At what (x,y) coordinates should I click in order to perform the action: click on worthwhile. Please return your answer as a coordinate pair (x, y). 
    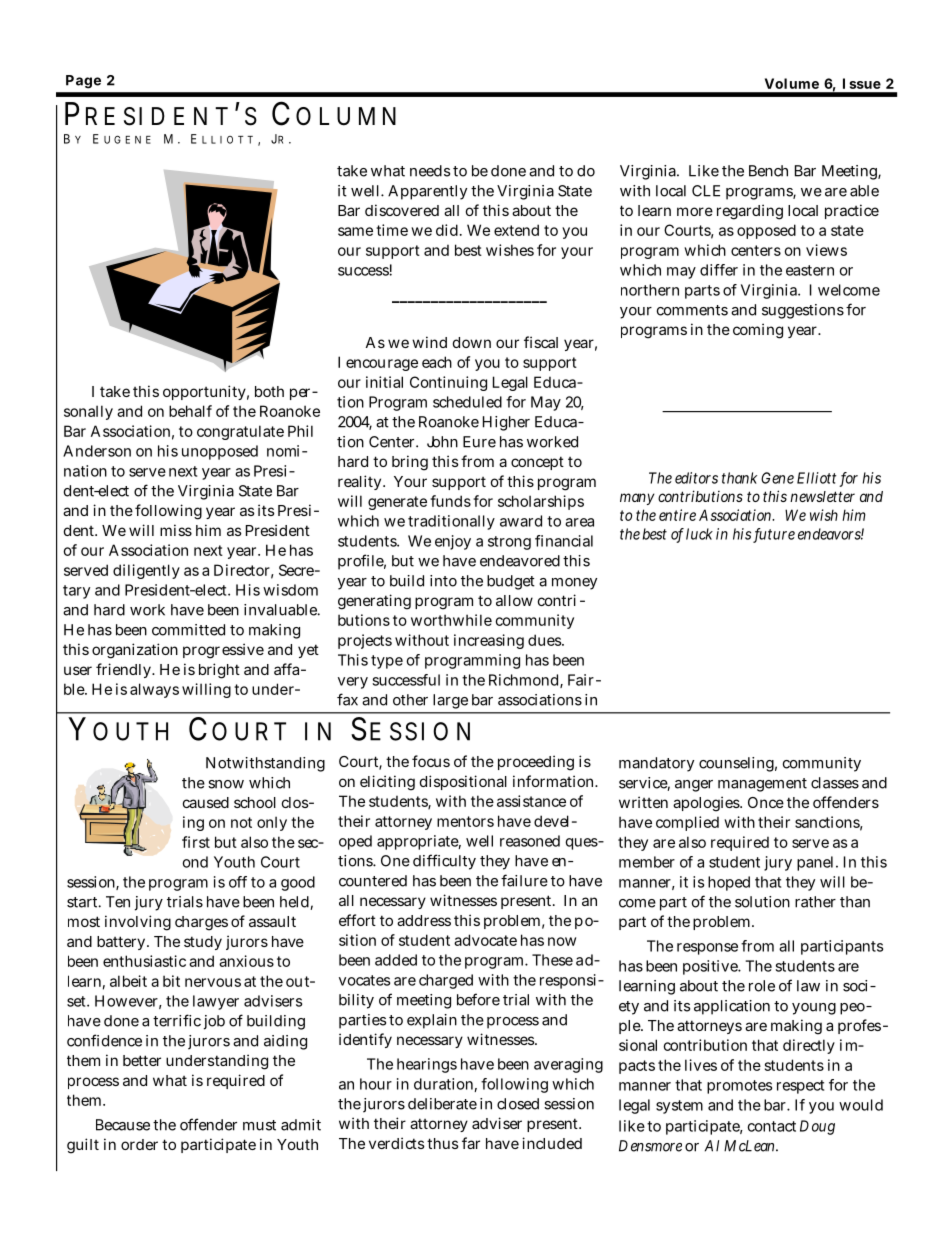
    Looking at the image, I should click on (451, 620).
